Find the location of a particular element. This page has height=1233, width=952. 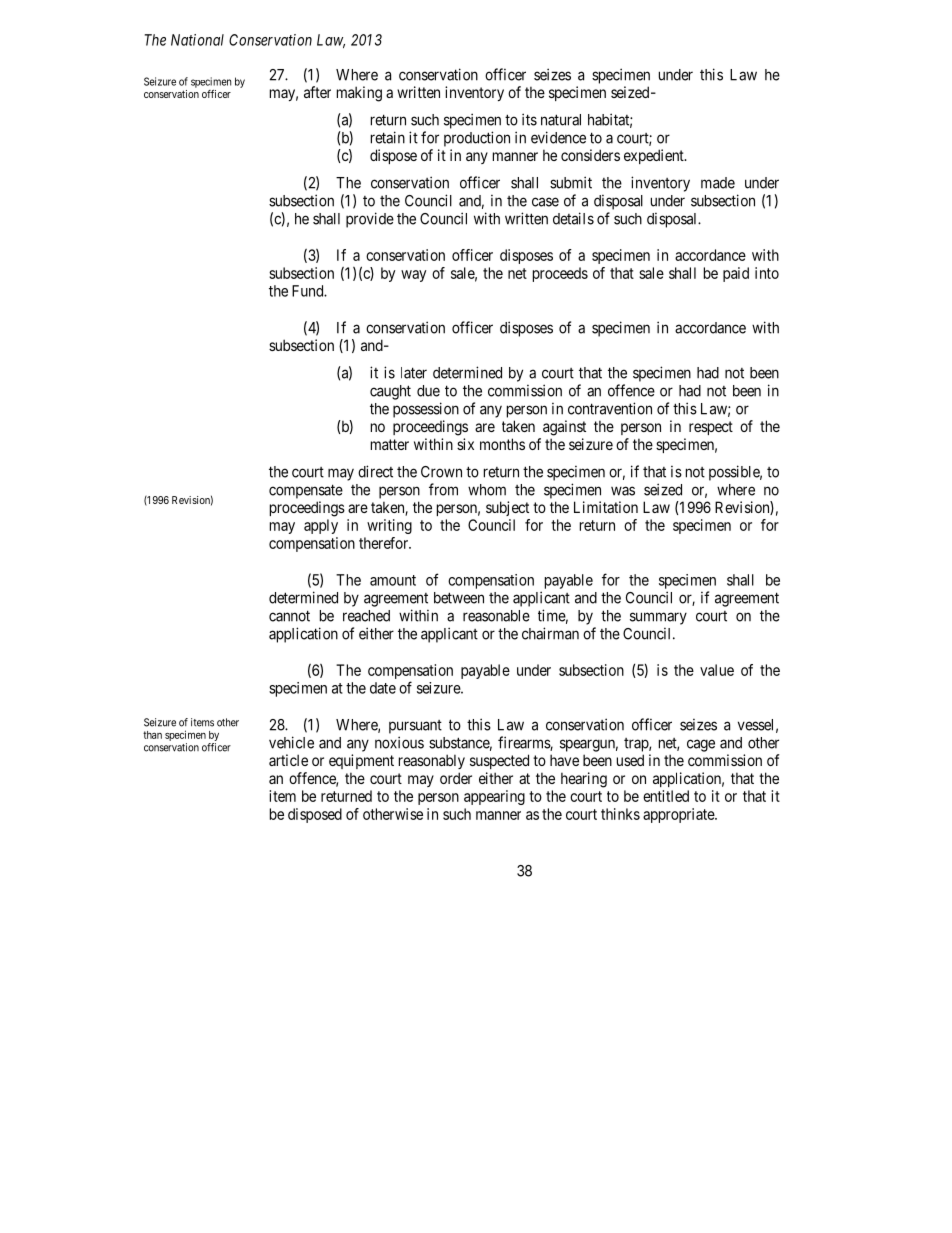

compensate is located at coordinates (306, 491).
